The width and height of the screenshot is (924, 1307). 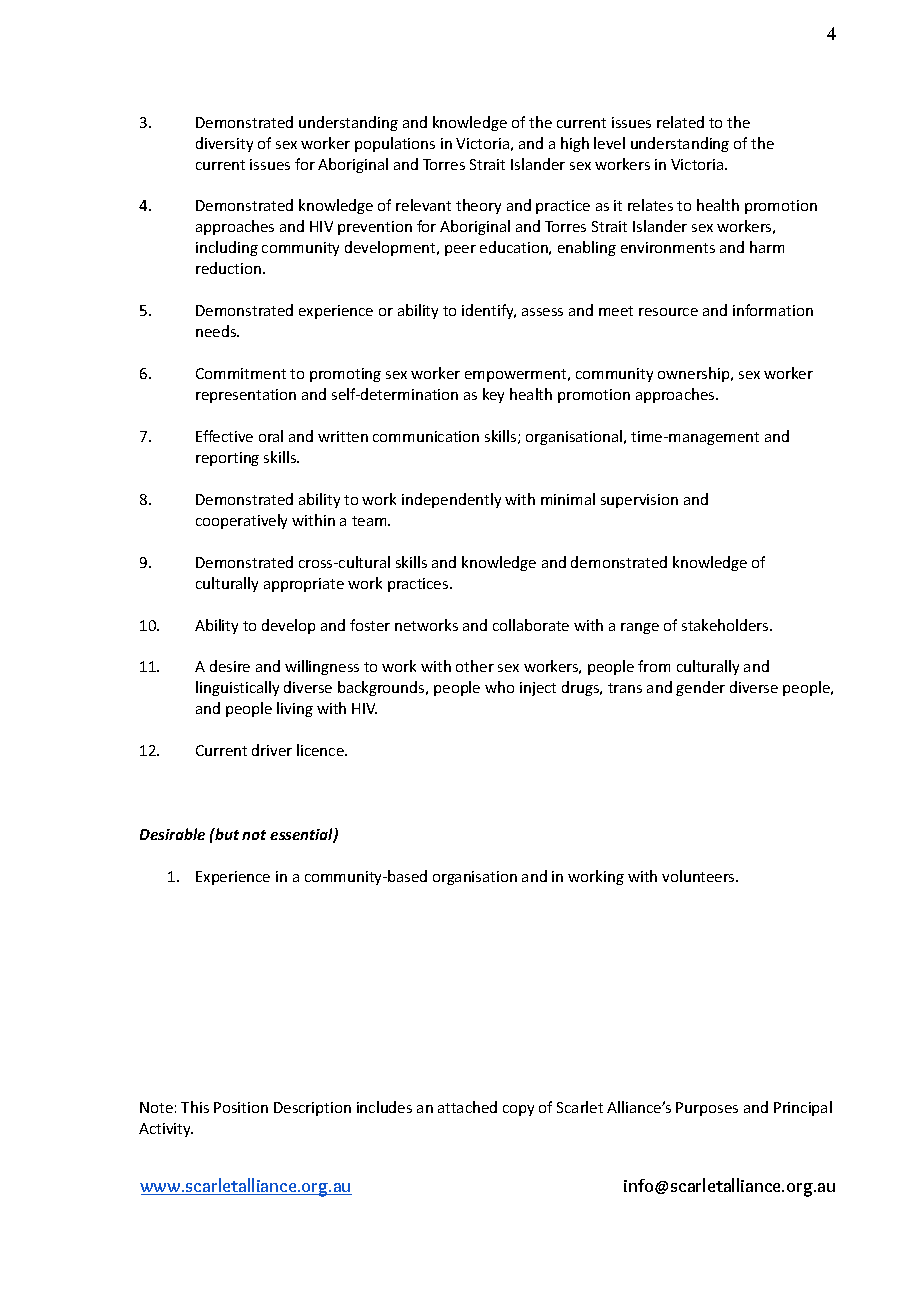 I want to click on independently, so click(x=451, y=500).
